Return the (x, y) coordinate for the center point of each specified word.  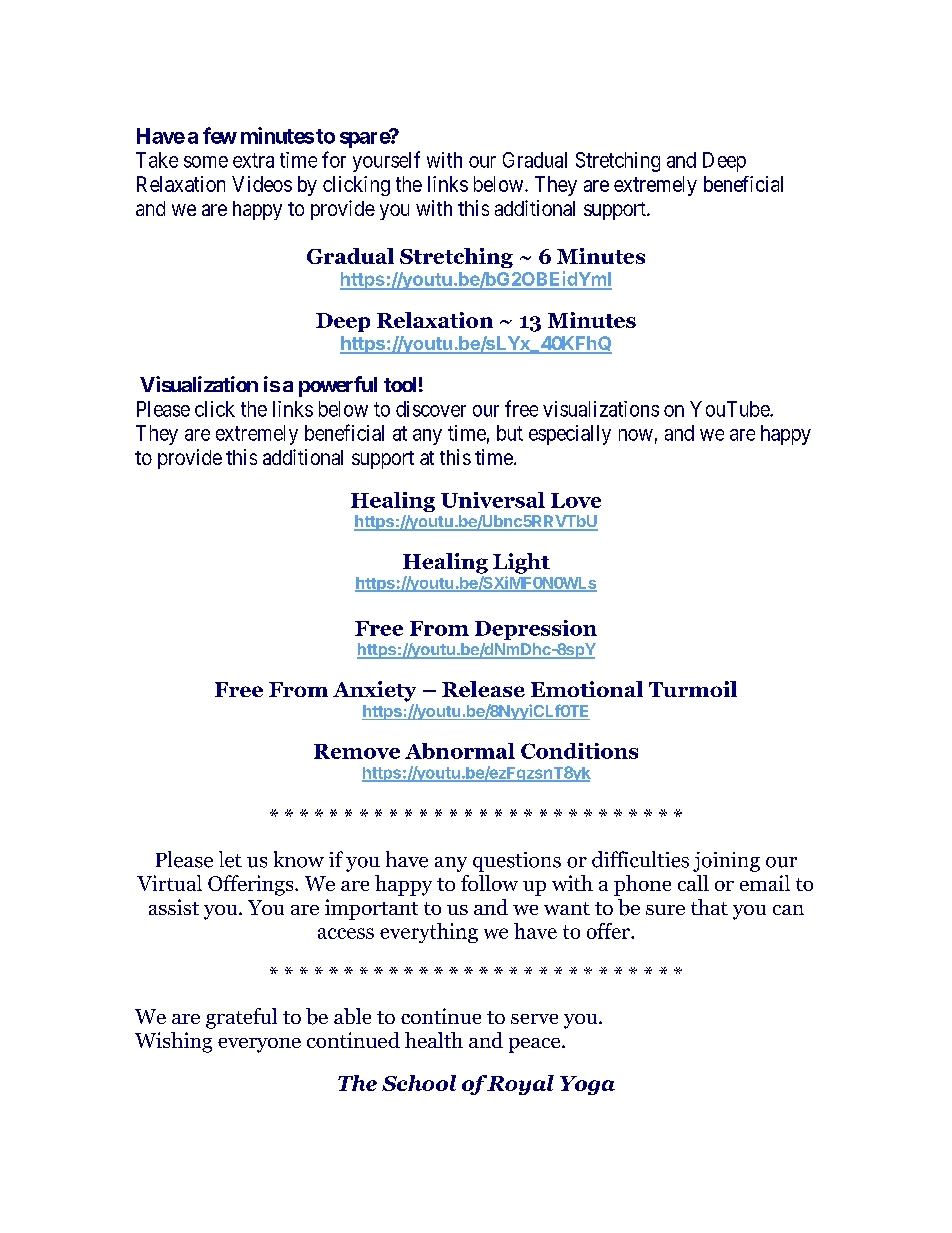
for (334, 159)
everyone (259, 1045)
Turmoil (693, 689)
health (434, 1040)
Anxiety (374, 691)
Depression (536, 630)
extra (253, 160)
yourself (386, 161)
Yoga (587, 1085)
